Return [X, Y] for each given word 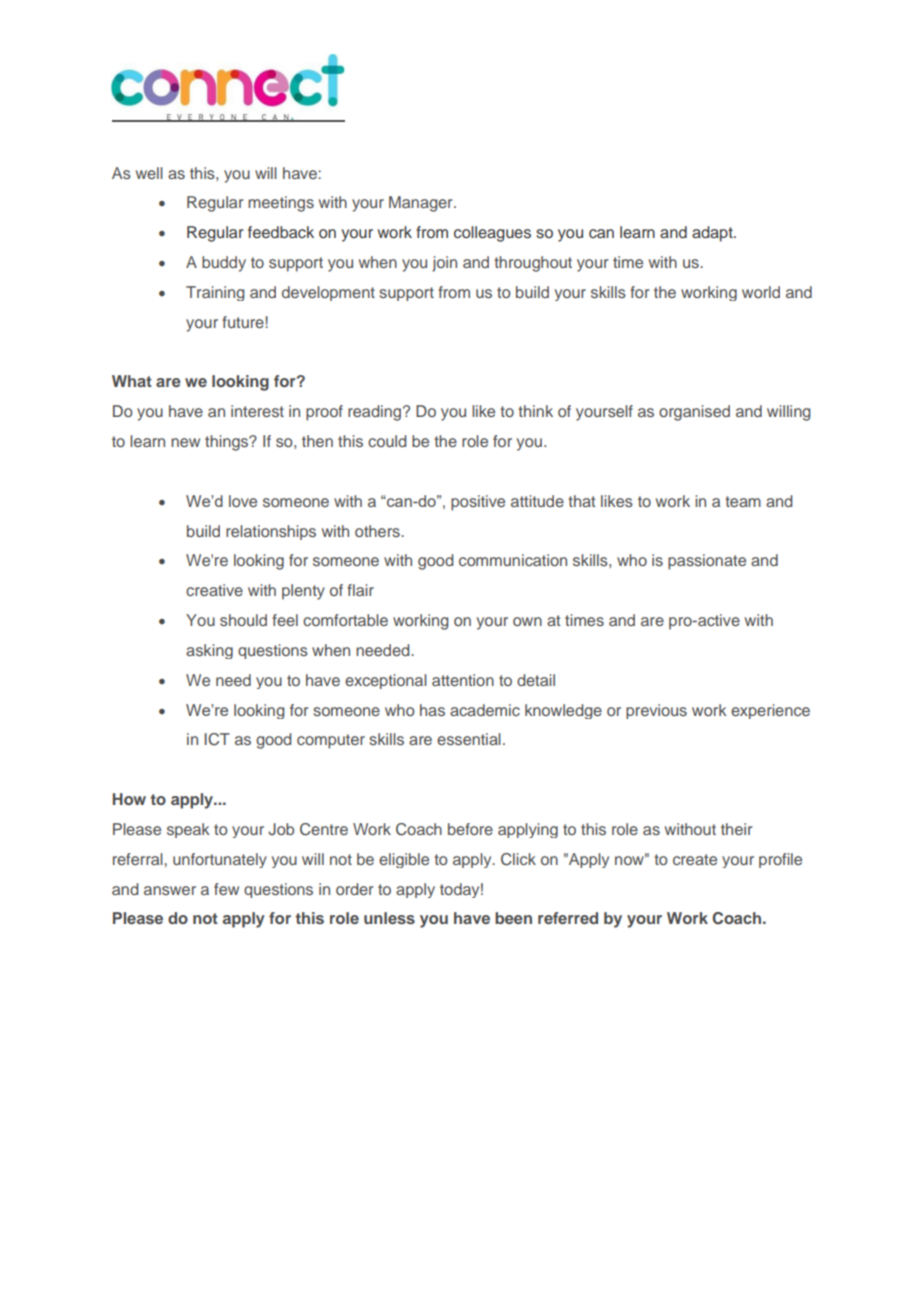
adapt [713, 234]
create [695, 859]
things [228, 443]
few [226, 889]
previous [656, 711]
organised [694, 413]
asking [209, 651]
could [387, 441]
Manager [422, 204]
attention [463, 680]
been [513, 918]
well [149, 173]
